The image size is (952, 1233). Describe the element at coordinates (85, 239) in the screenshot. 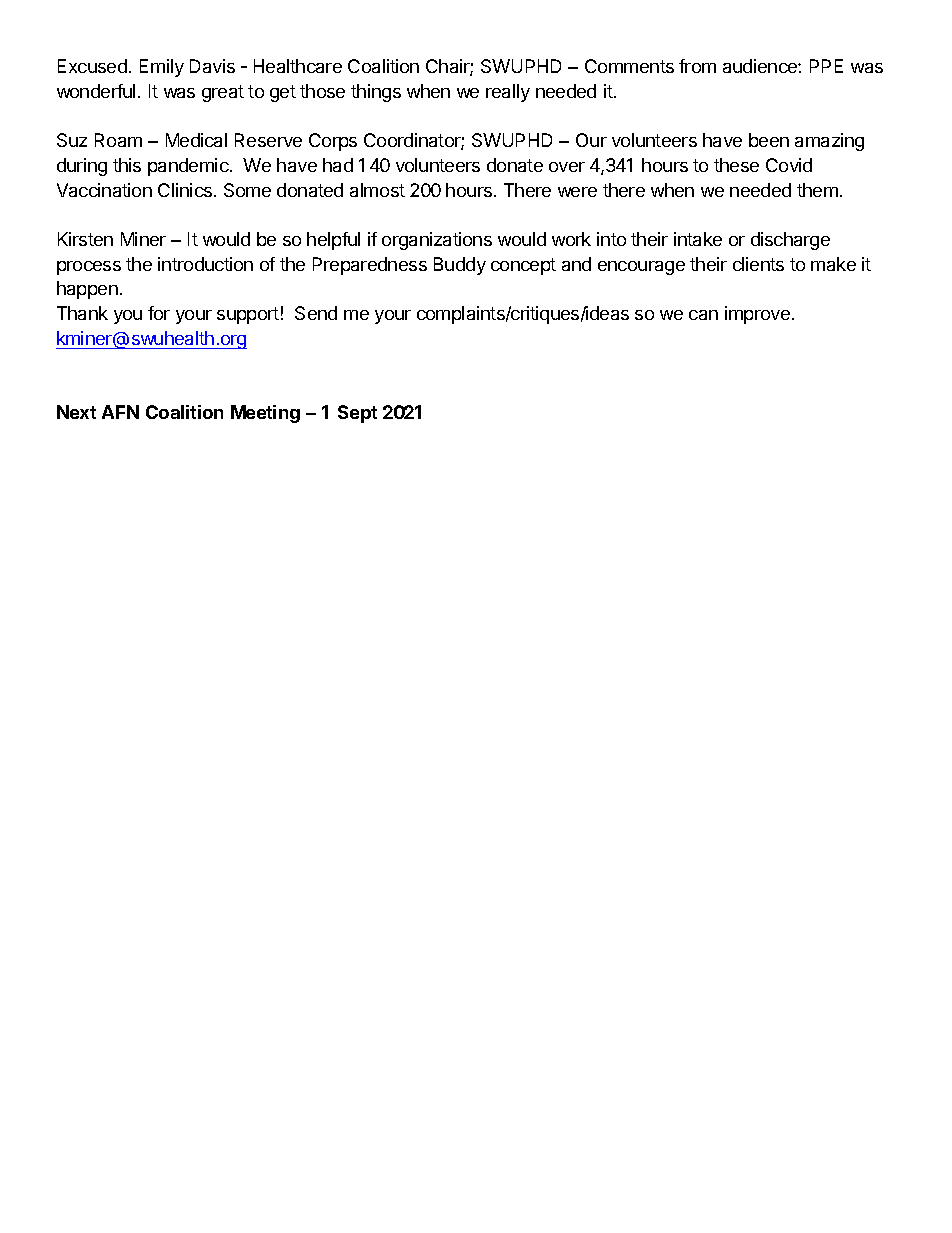

I see `Kirsten` at that location.
